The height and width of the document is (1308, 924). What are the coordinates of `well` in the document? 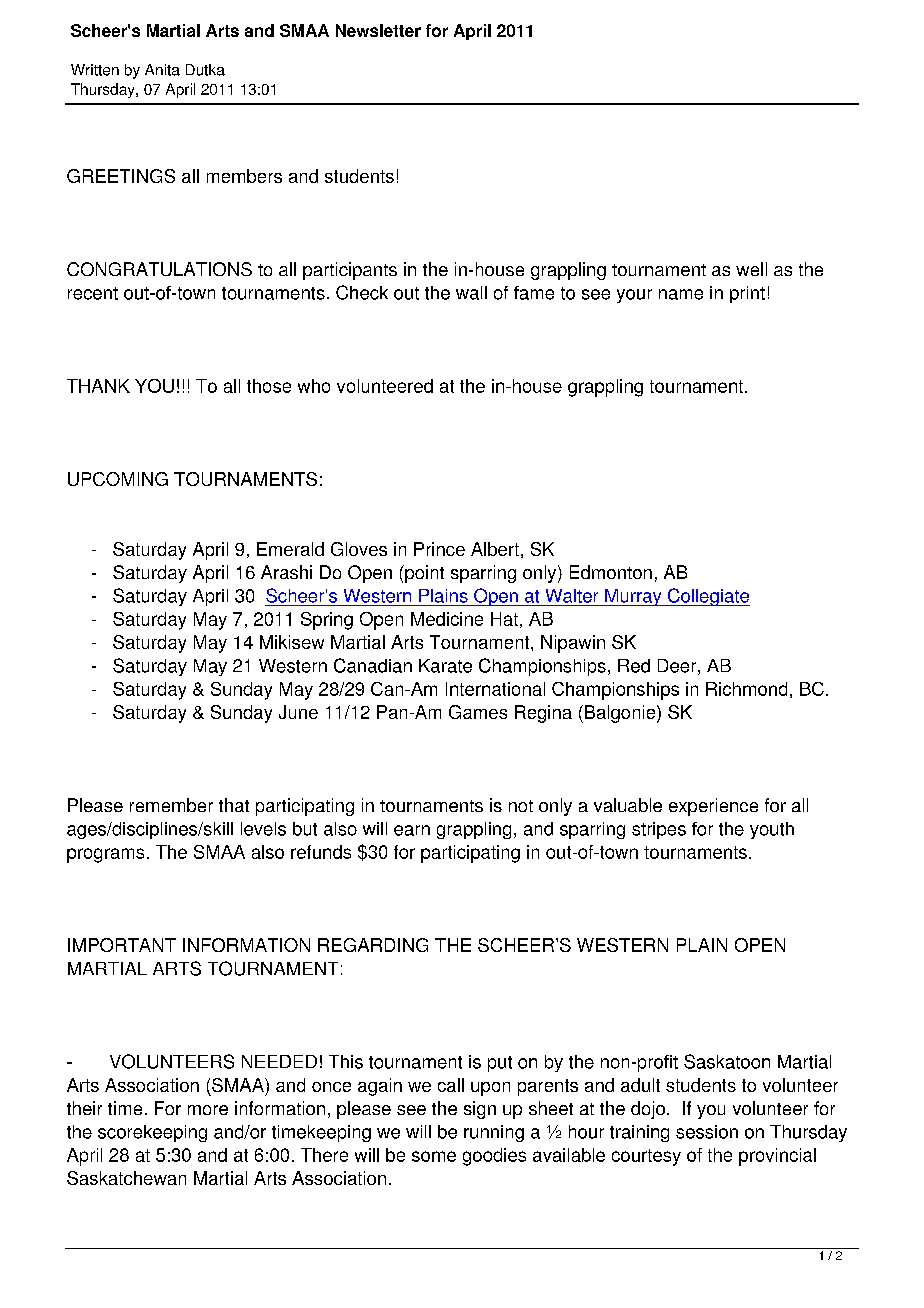 It's located at (751, 269).
